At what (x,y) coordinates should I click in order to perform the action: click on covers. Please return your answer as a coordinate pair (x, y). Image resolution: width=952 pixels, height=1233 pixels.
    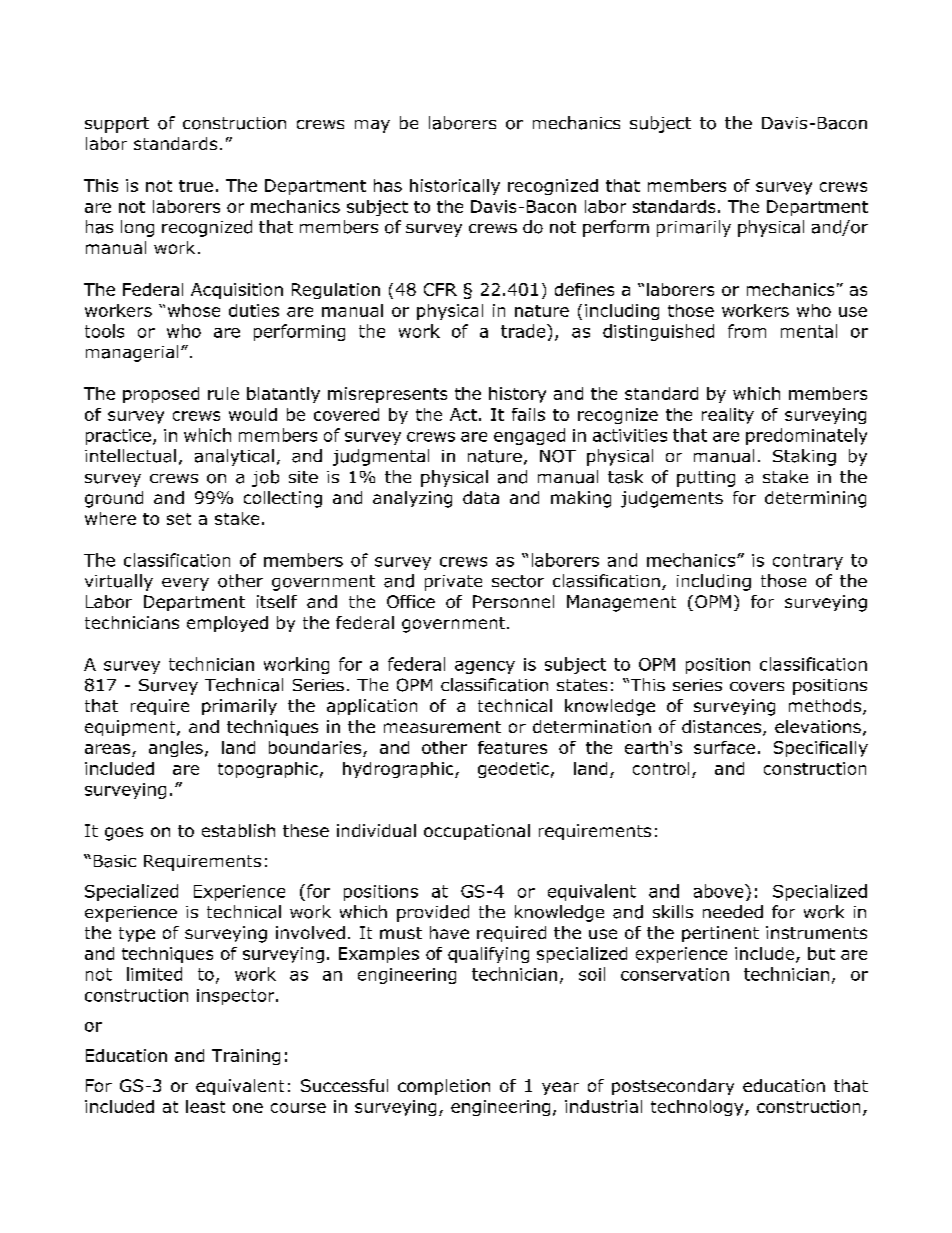
    Looking at the image, I should click on (757, 687).
